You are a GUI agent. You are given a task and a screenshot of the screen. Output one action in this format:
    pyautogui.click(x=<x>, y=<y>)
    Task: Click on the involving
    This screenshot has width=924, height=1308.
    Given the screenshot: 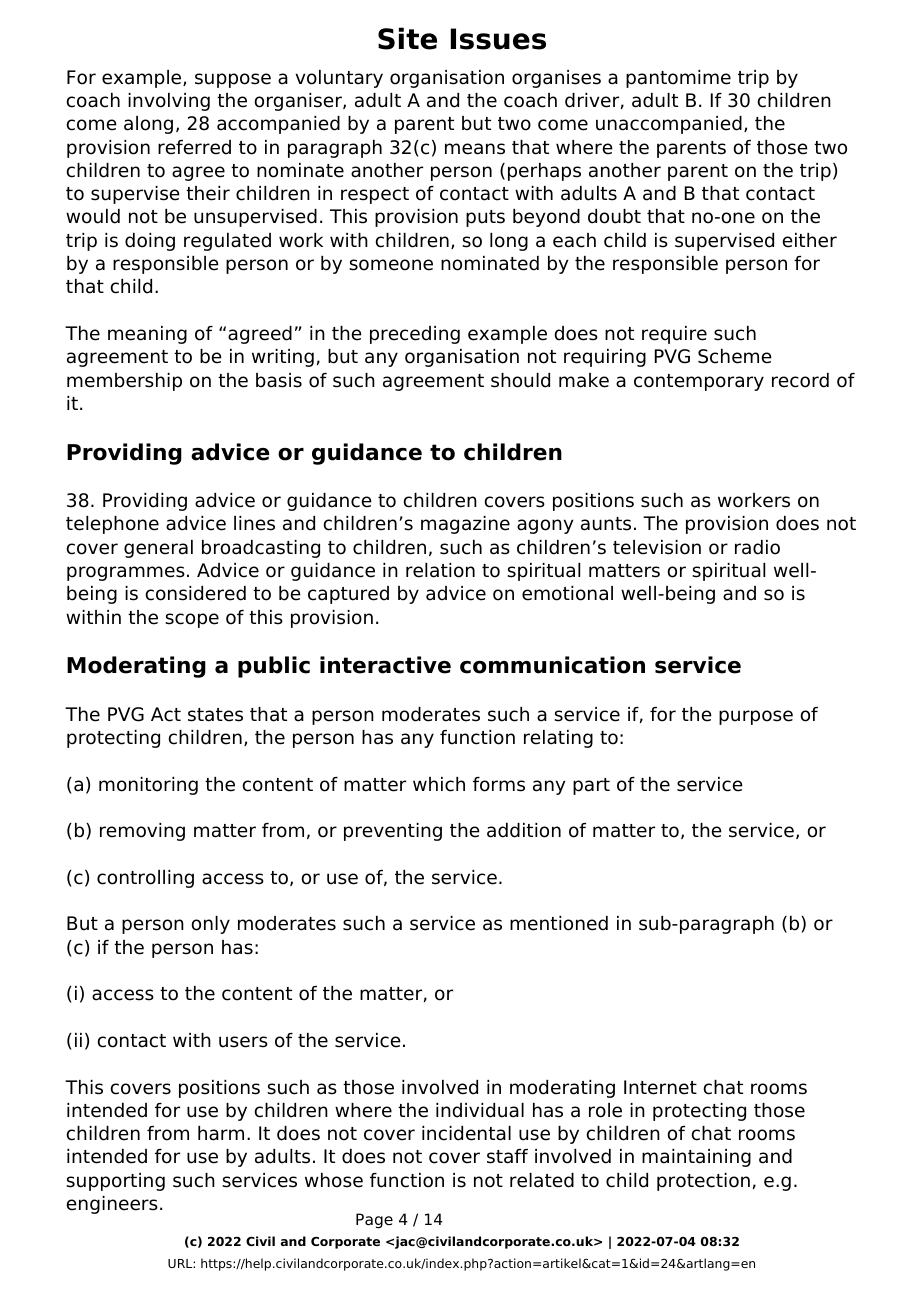 What is the action you would take?
    pyautogui.click(x=169, y=102)
